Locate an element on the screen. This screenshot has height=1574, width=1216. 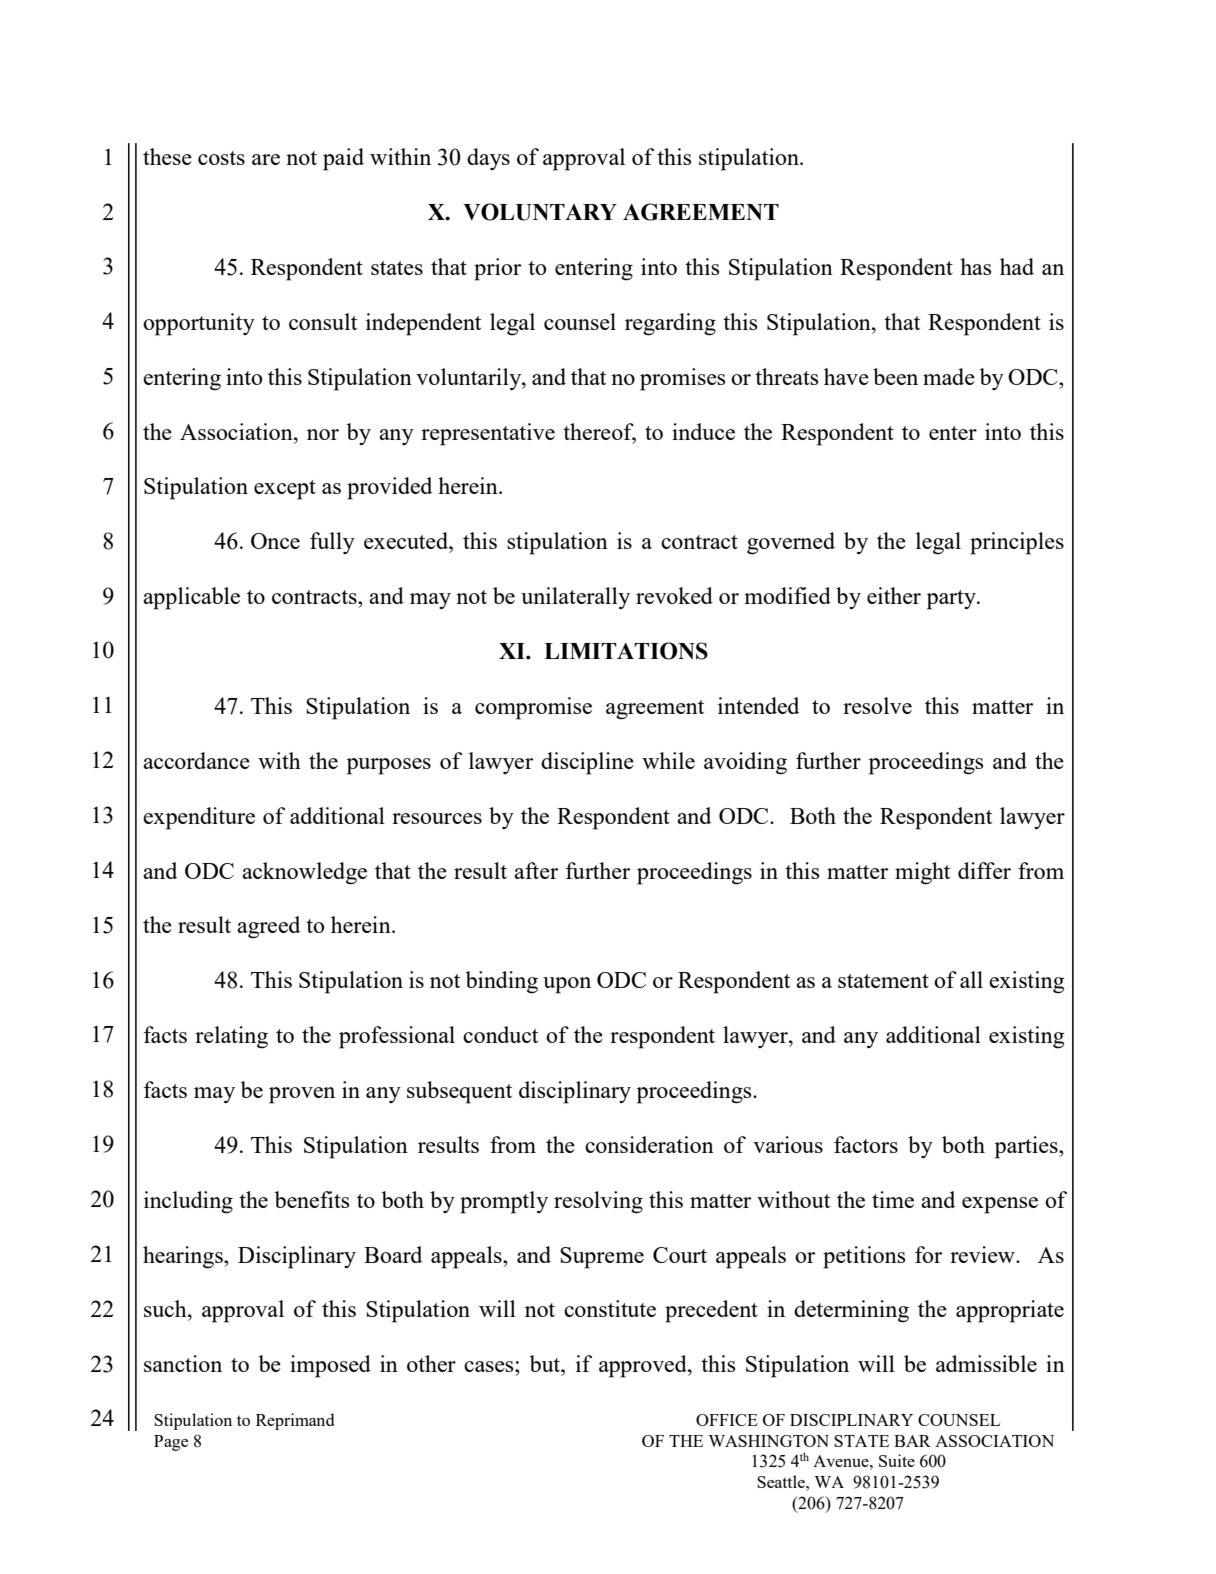
has is located at coordinates (975, 266).
